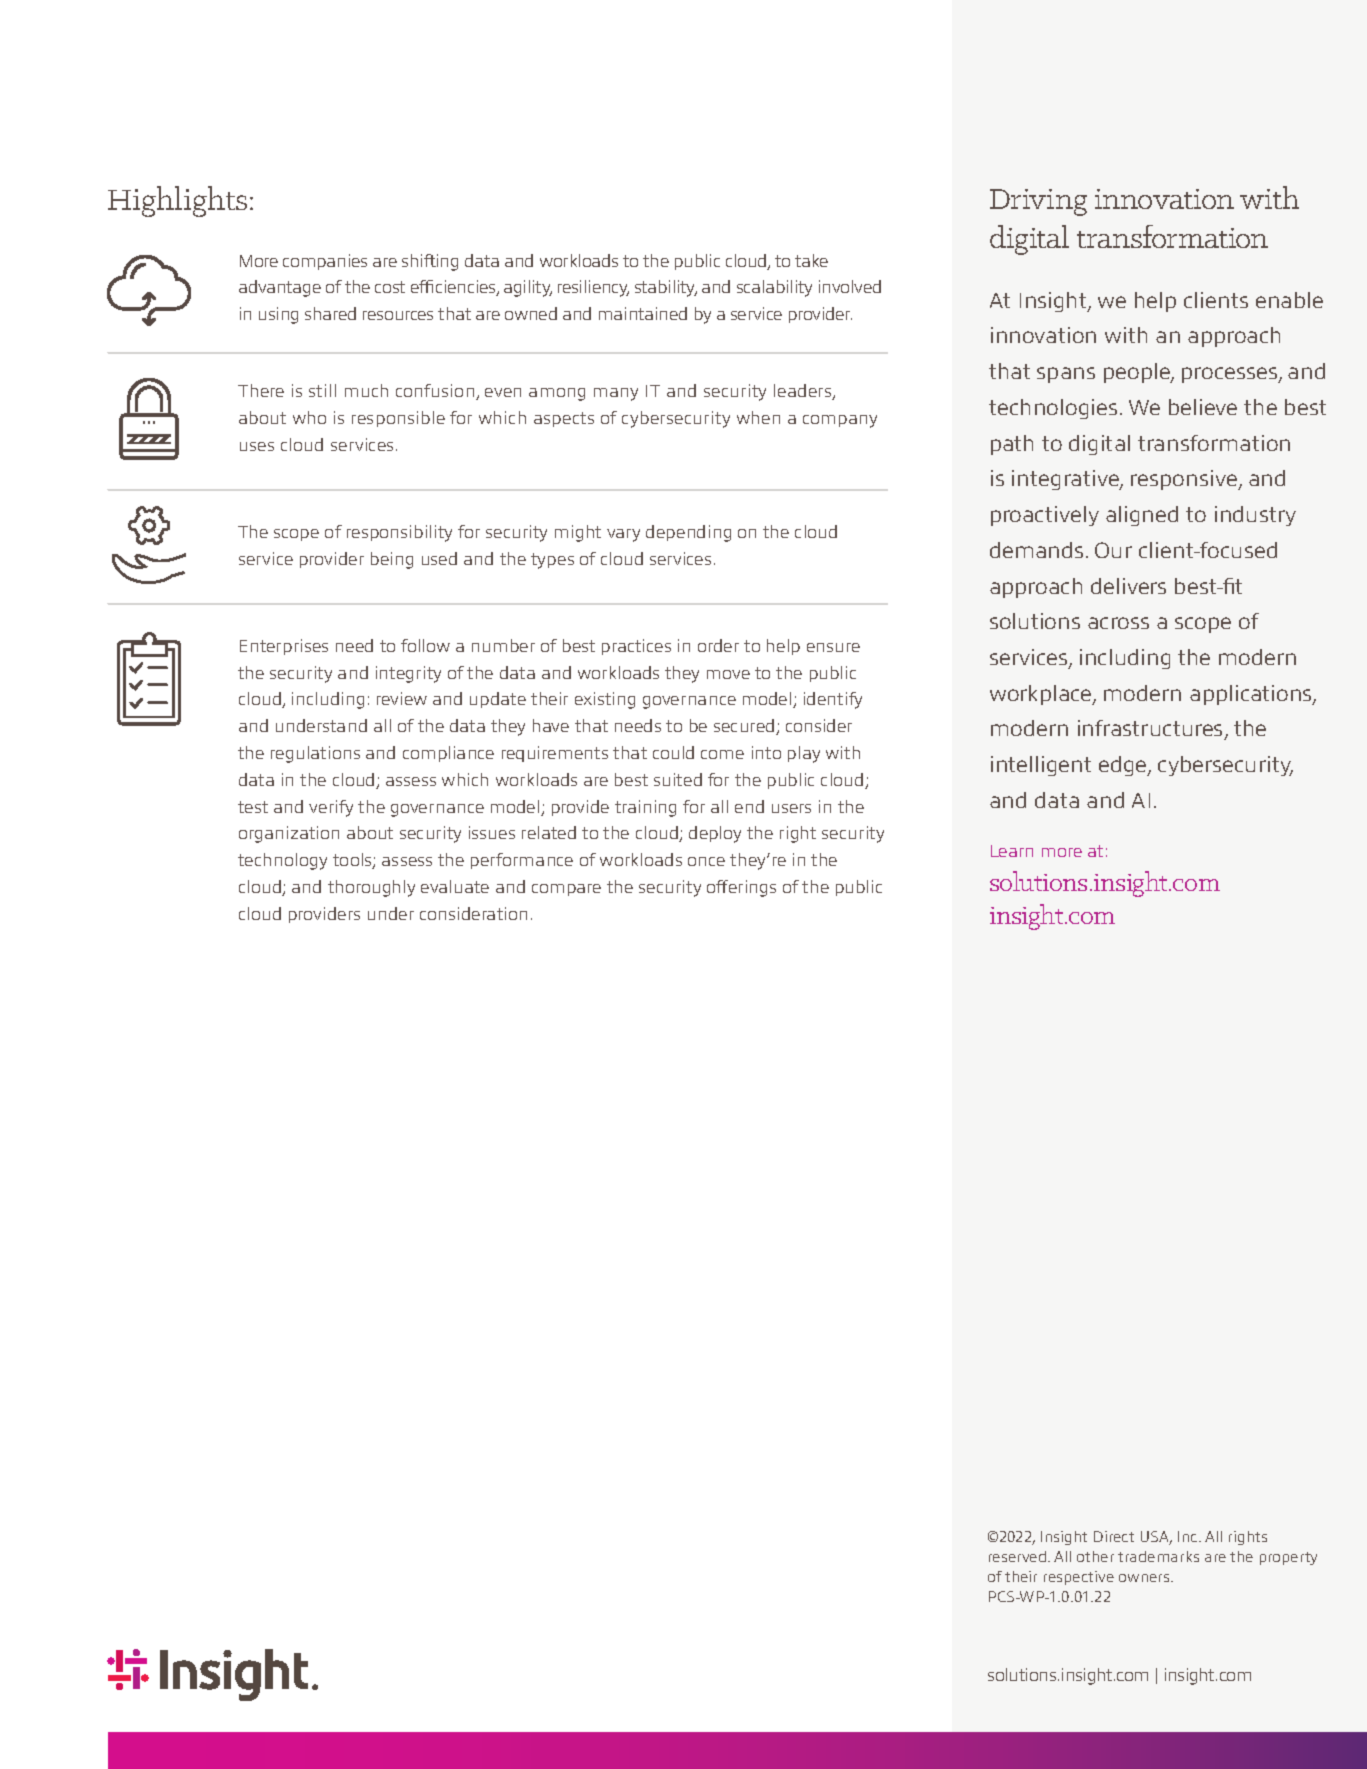  I want to click on offerings, so click(741, 888).
